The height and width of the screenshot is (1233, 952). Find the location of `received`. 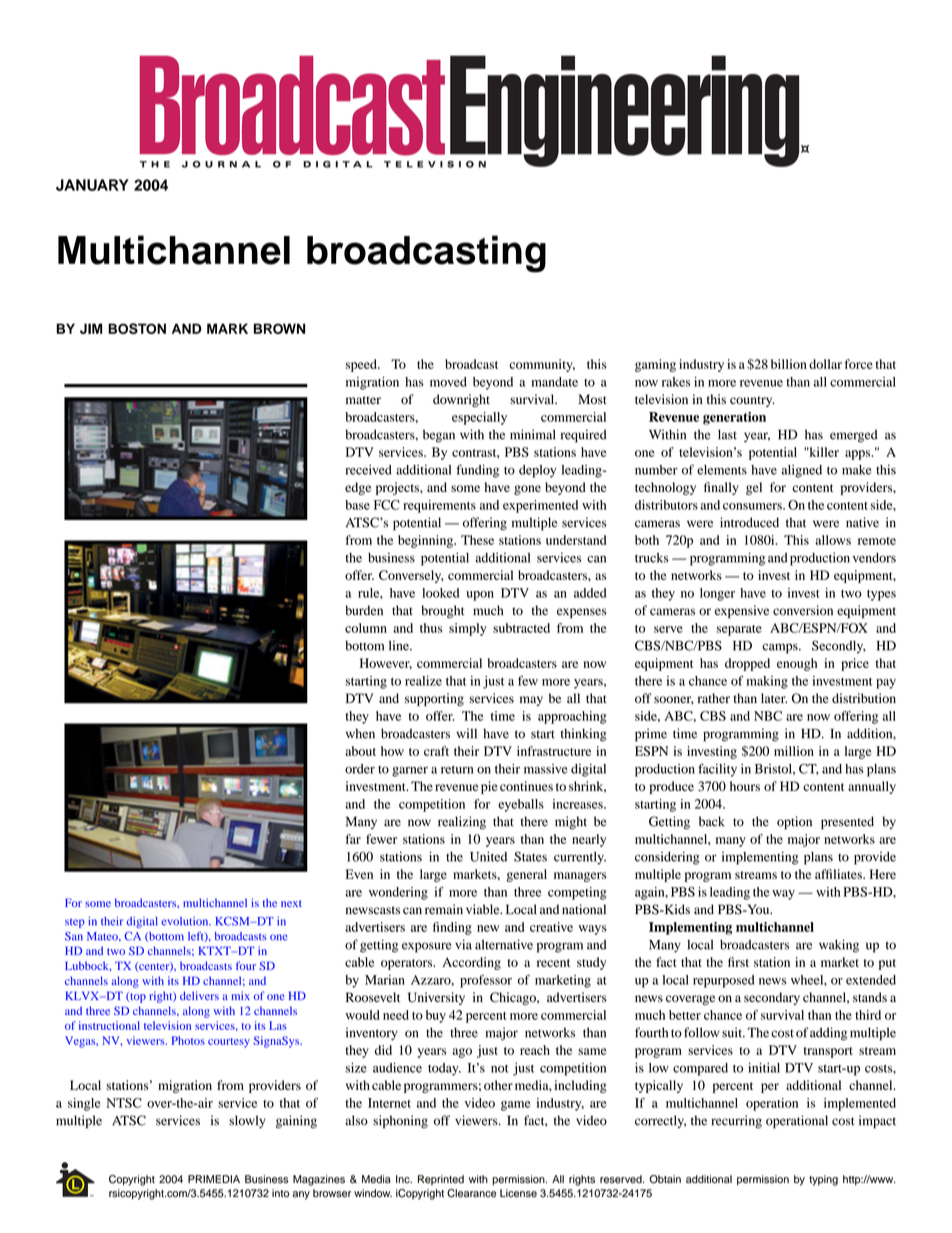

received is located at coordinates (369, 470).
